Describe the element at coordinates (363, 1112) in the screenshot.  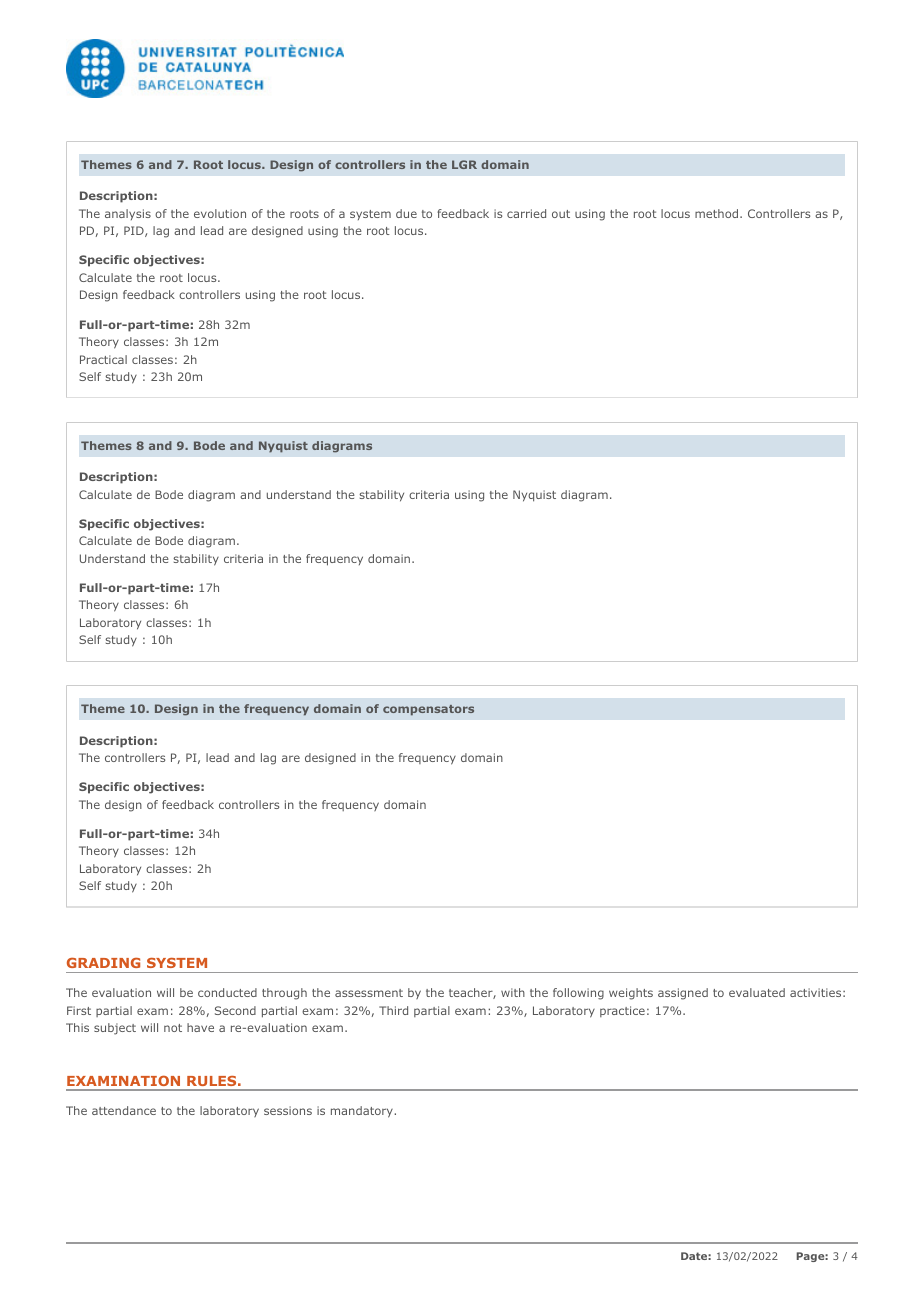
I see `mandatory` at that location.
